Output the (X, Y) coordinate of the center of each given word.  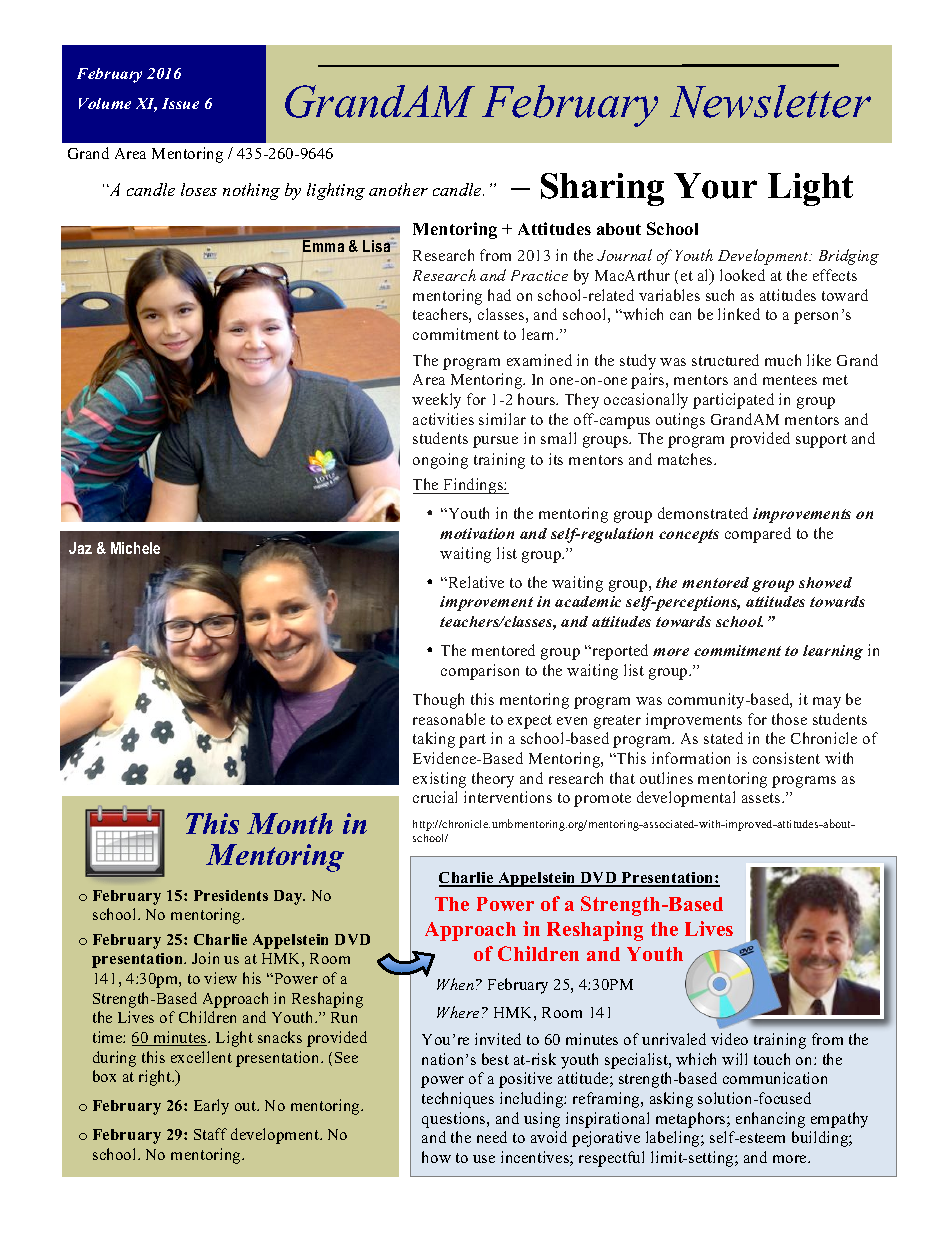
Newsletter (770, 101)
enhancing (770, 1120)
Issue (180, 103)
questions (455, 1120)
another (398, 189)
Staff (210, 1134)
